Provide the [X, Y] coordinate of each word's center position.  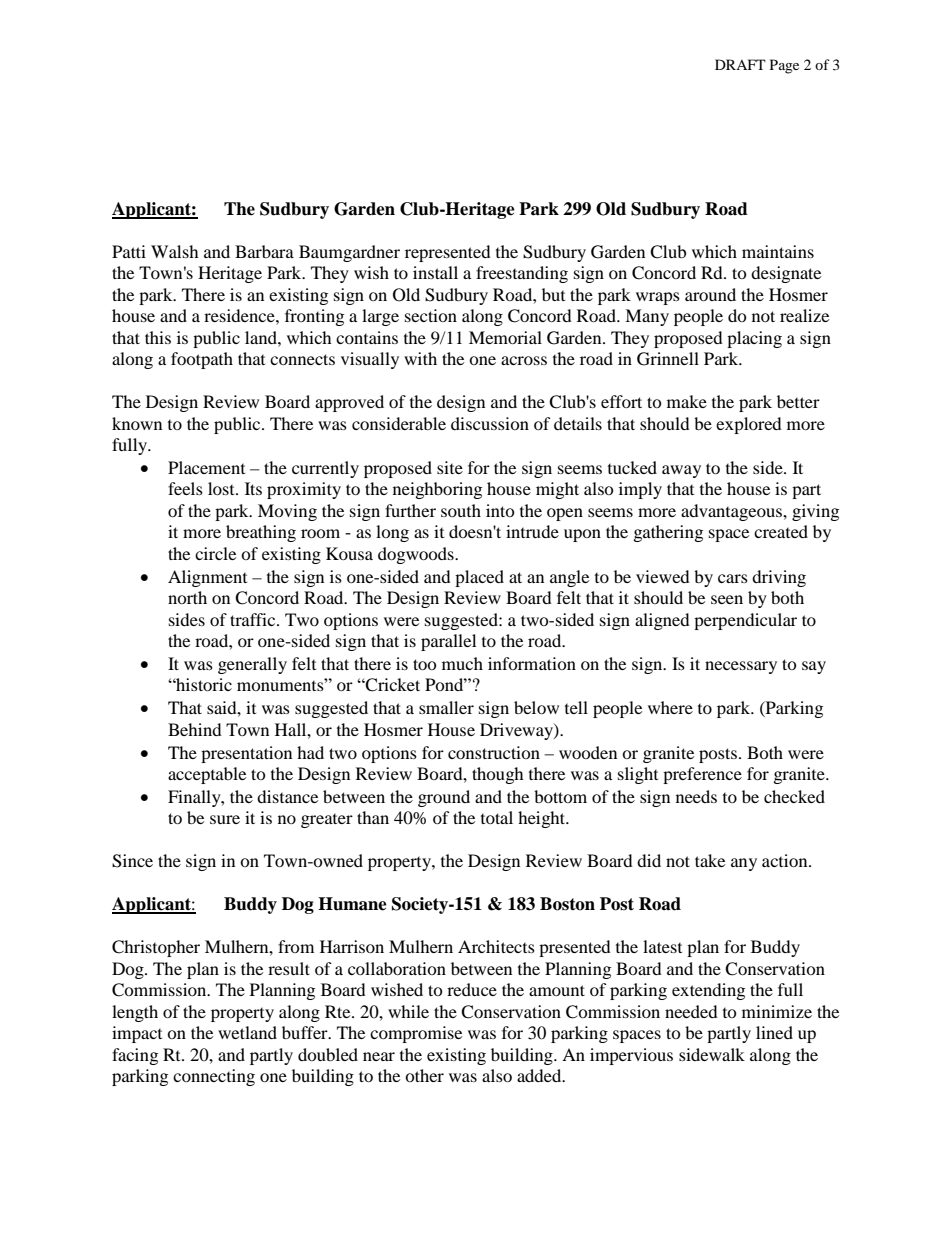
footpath [202, 360]
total [497, 817]
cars [733, 578]
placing [754, 339]
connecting [214, 1077]
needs [696, 796]
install [435, 272]
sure [225, 819]
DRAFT [740, 64]
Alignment [207, 578]
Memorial [505, 337]
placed [479, 578]
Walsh [175, 251]
